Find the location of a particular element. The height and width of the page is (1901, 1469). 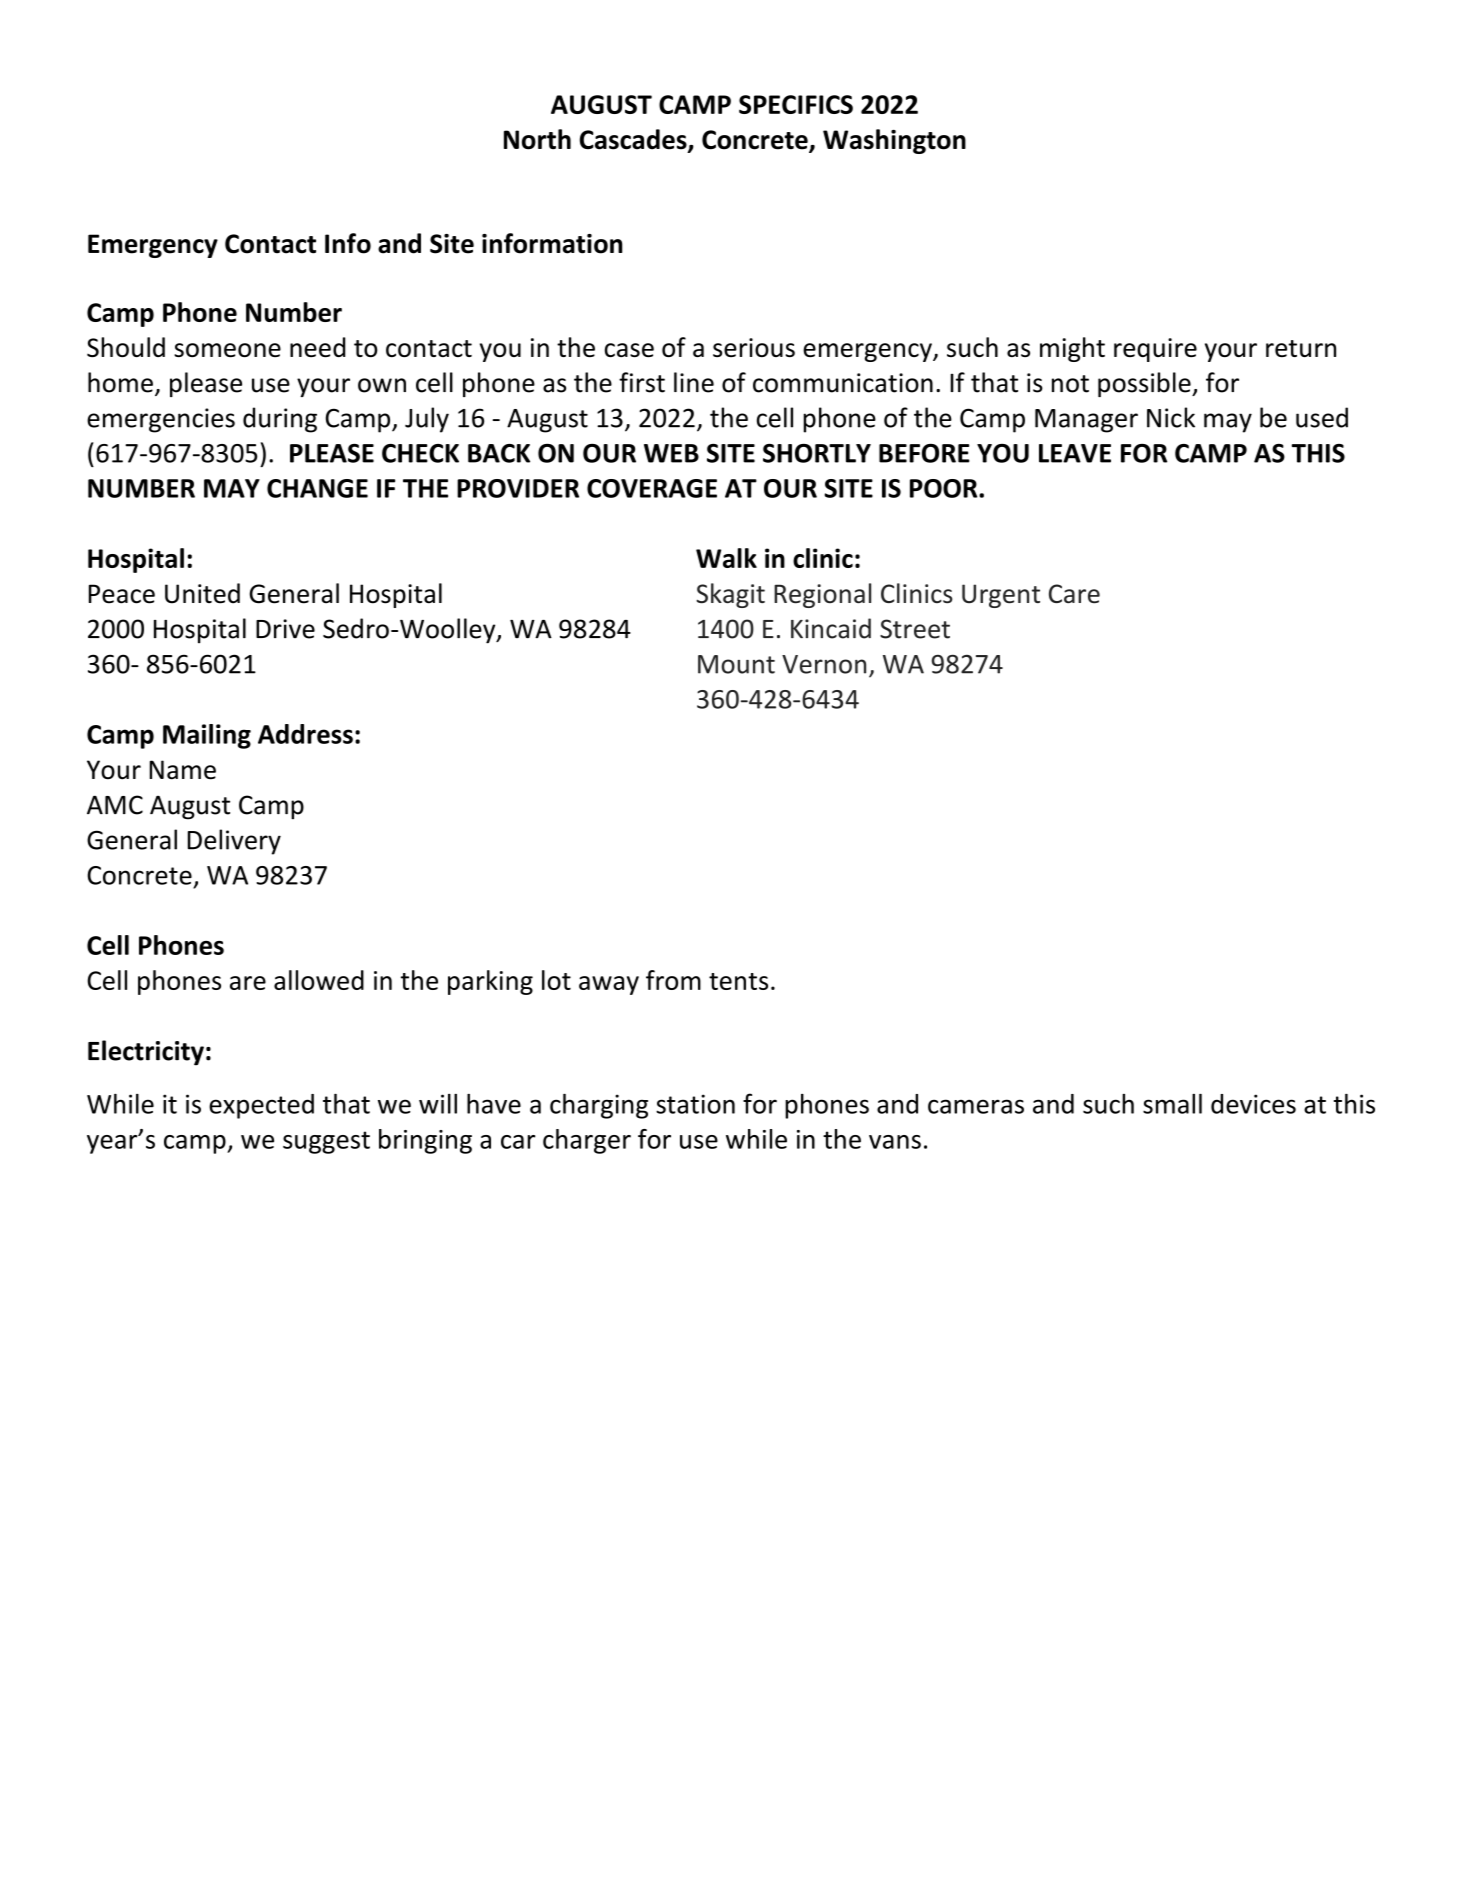

station is located at coordinates (695, 1104).
